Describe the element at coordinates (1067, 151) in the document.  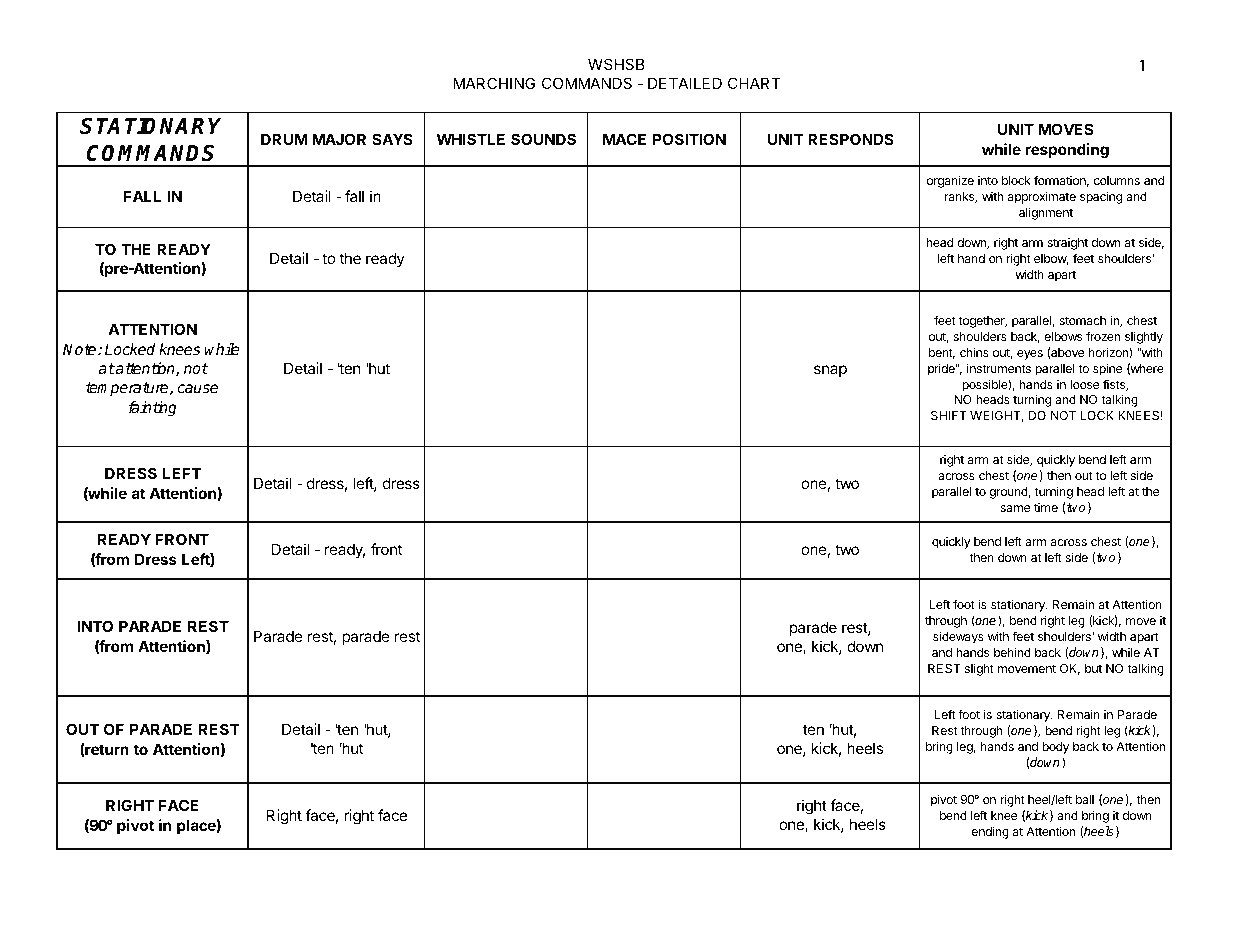
I see `responding` at that location.
